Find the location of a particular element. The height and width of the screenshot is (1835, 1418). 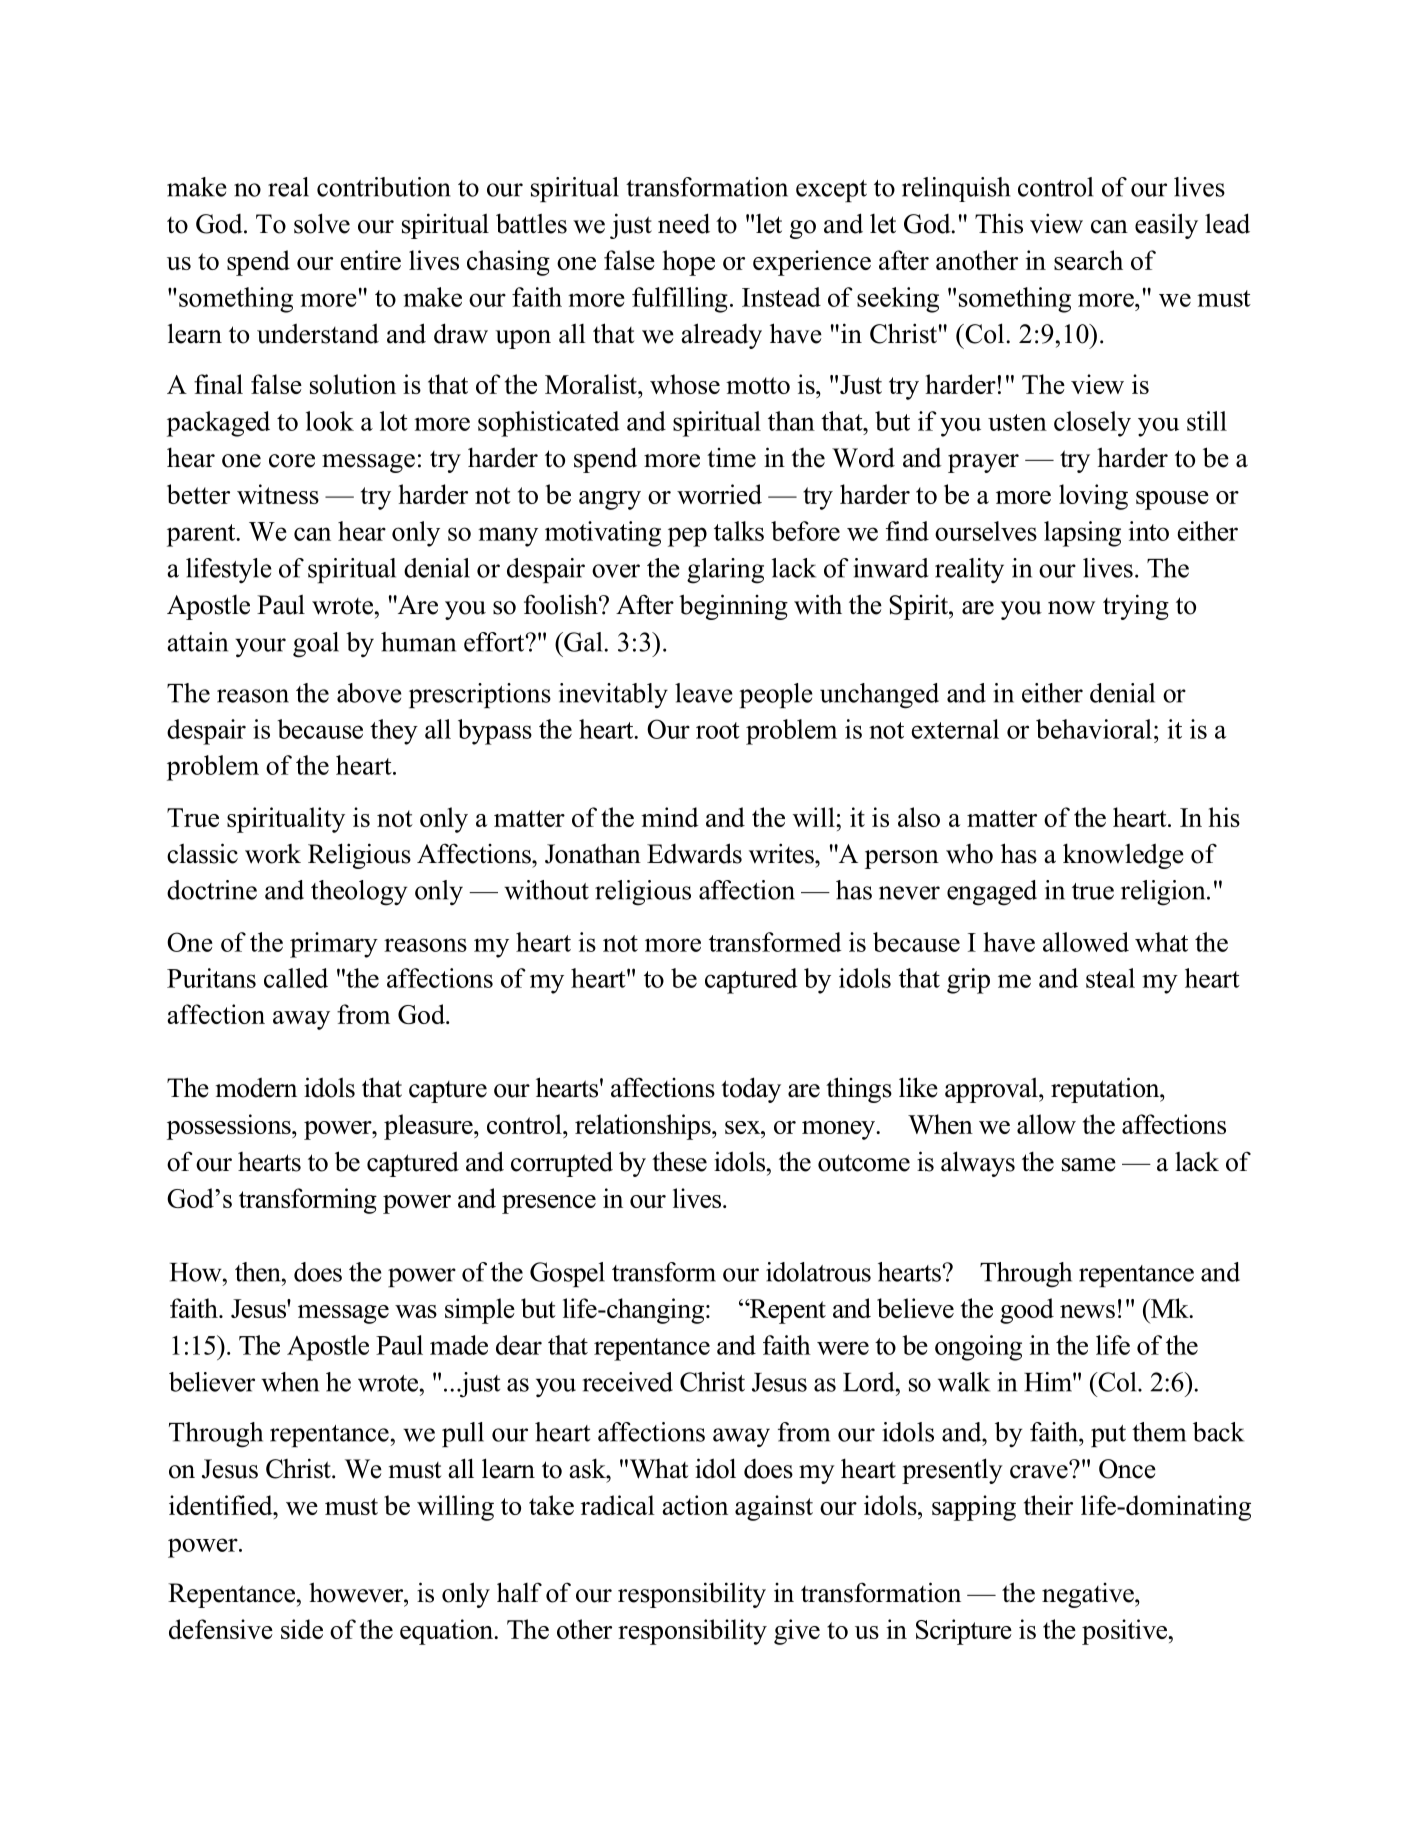

solve is located at coordinates (322, 223).
